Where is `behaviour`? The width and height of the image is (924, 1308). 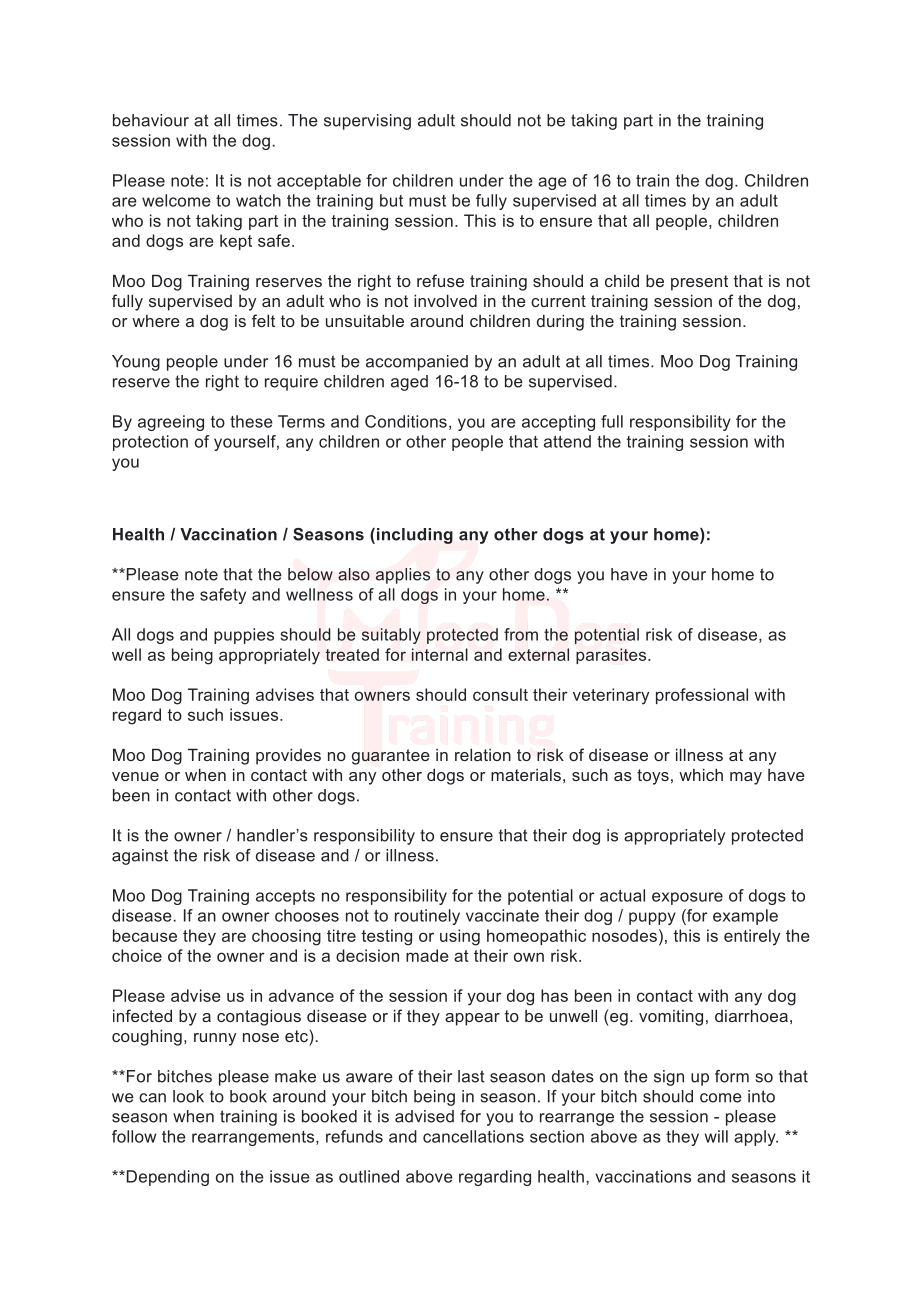 behaviour is located at coordinates (151, 120).
